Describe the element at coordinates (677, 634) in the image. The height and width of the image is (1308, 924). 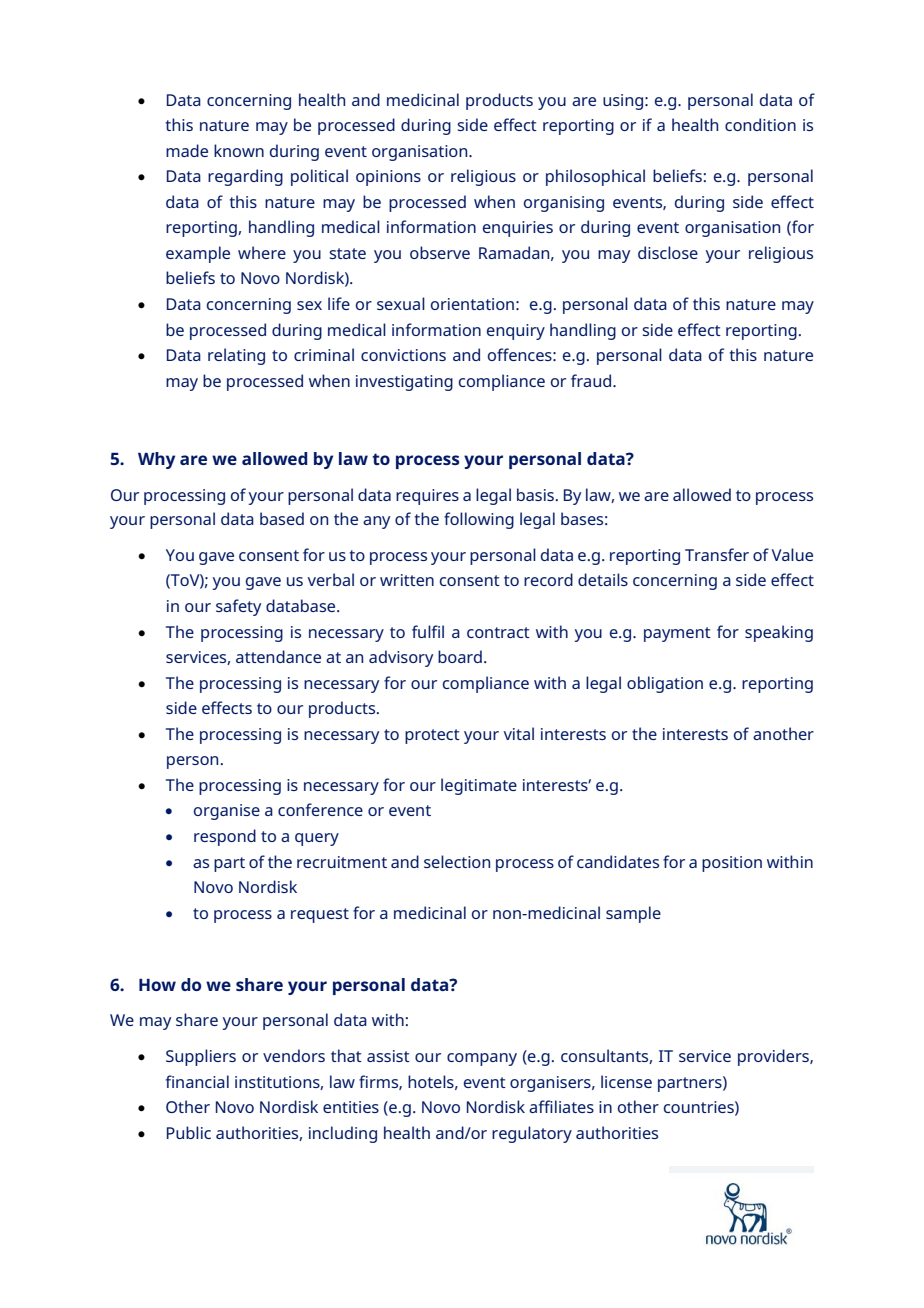
I see `payment` at that location.
